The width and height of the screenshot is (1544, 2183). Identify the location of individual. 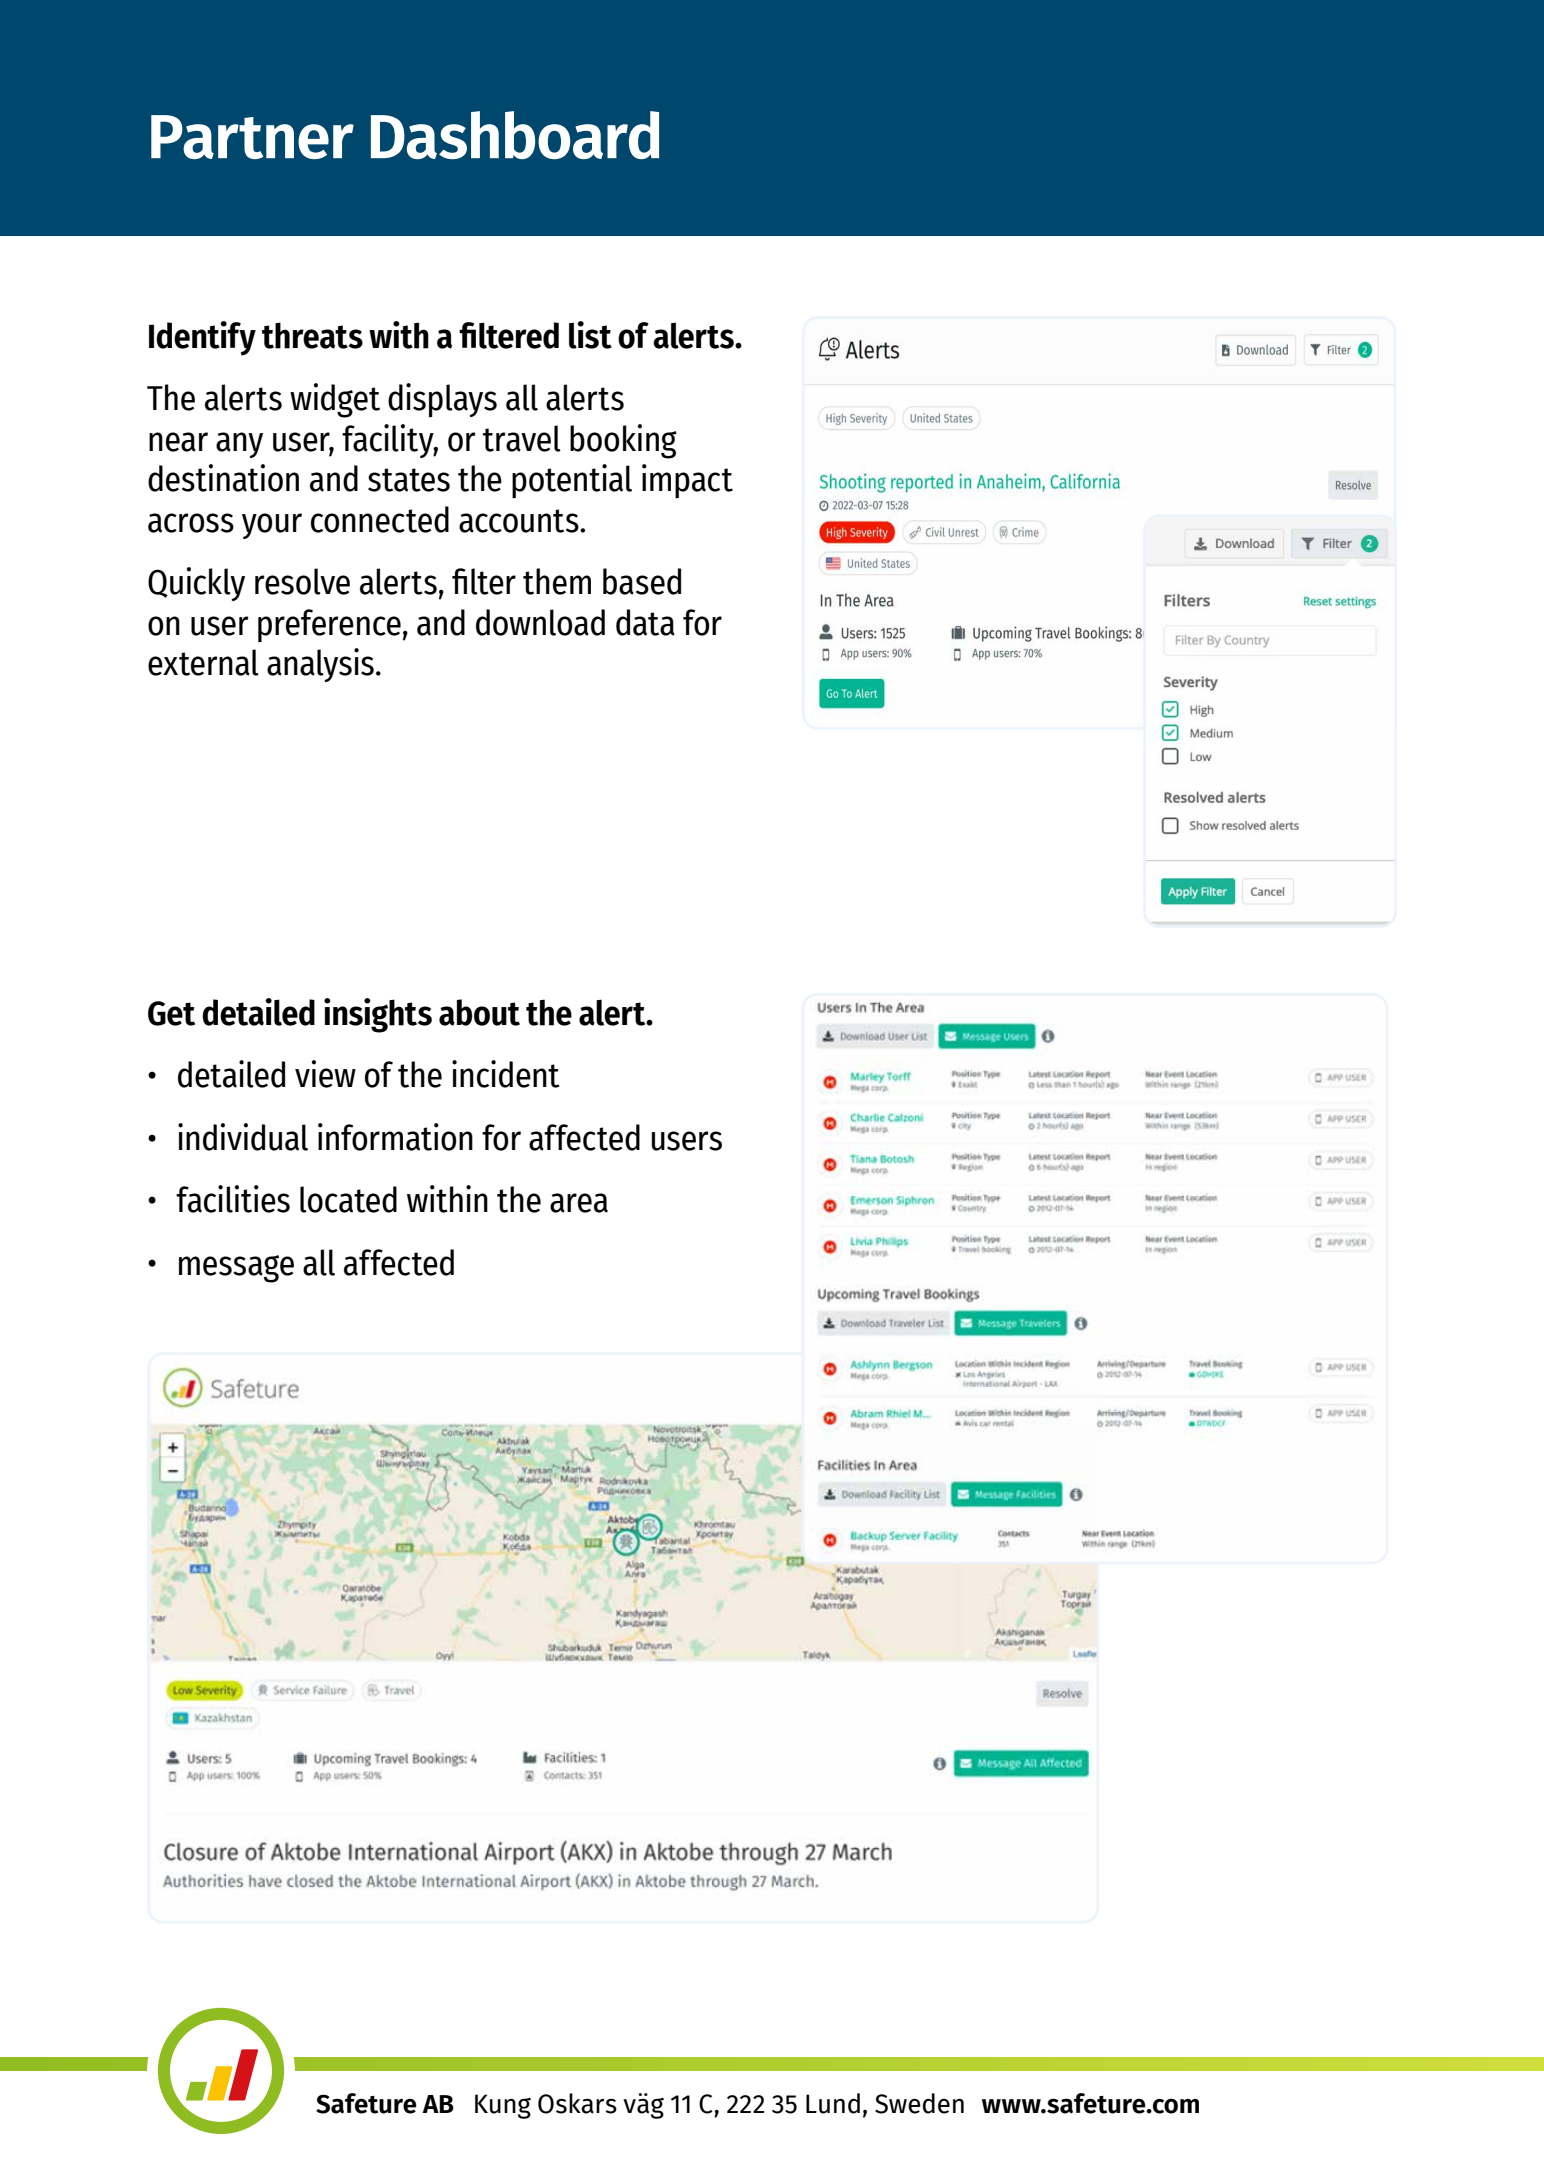
(243, 1137).
